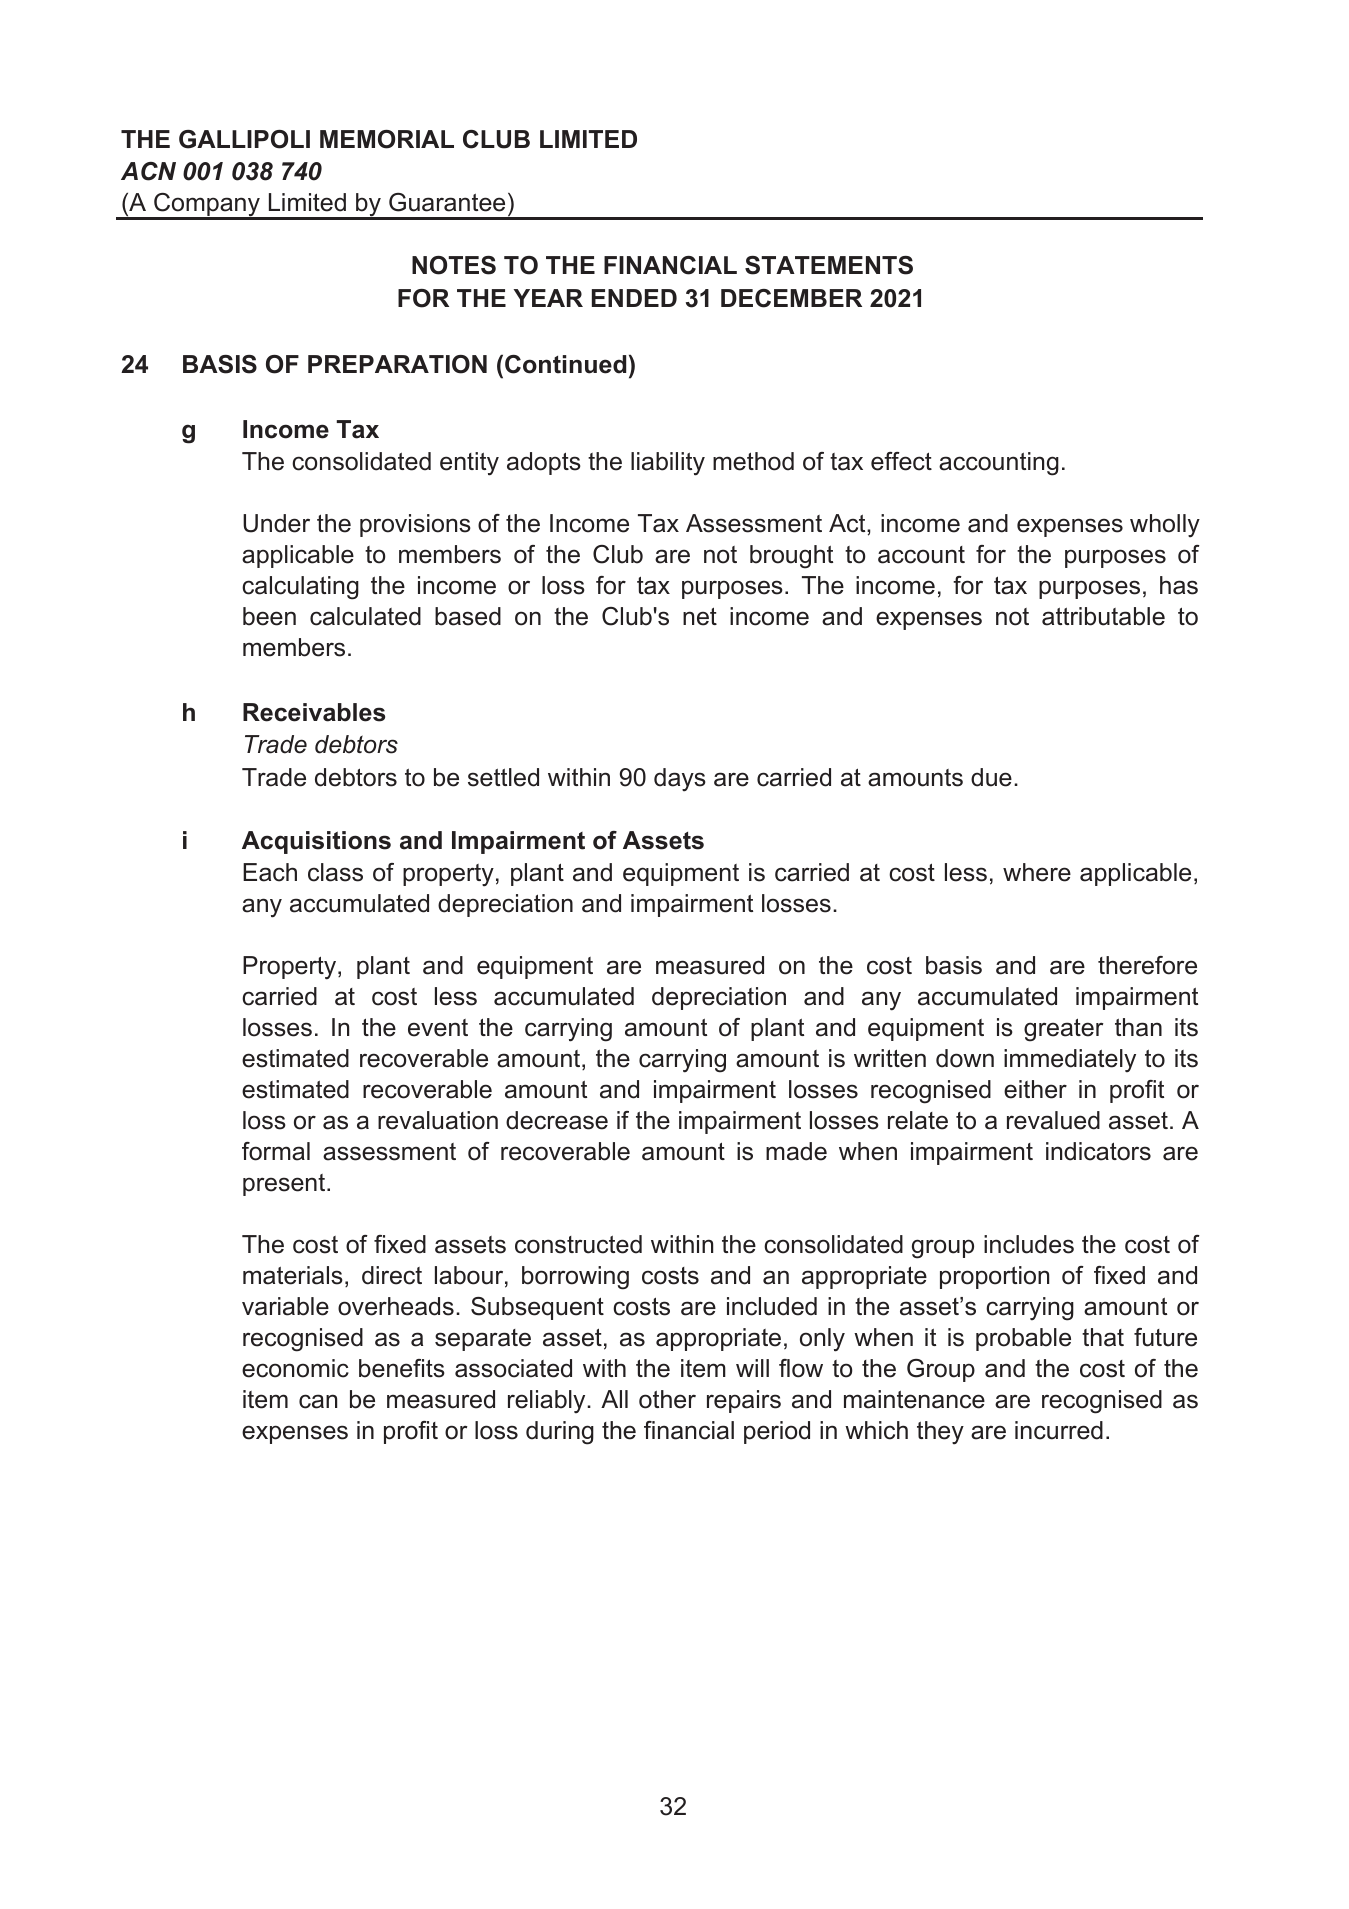 The height and width of the page is (1909, 1349). I want to click on Acquisitions, so click(316, 842).
